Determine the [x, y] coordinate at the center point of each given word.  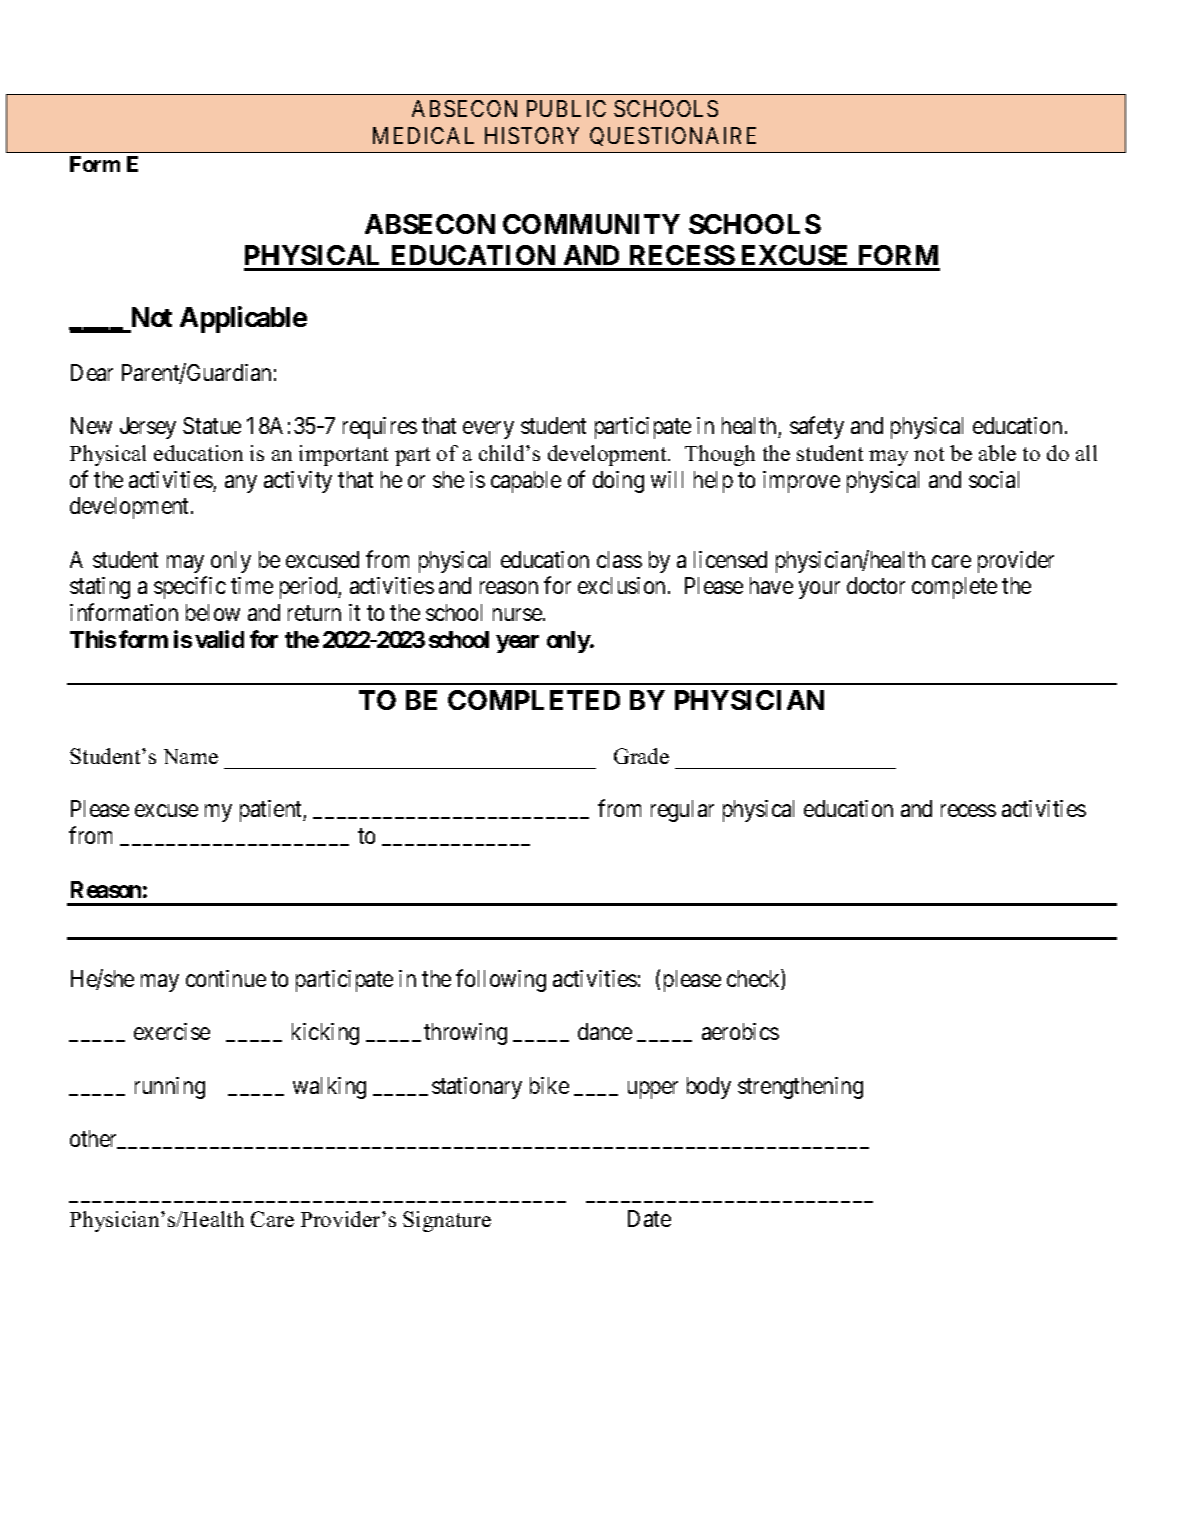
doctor [876, 585]
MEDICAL [423, 135]
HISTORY [532, 135]
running [170, 1088]
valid [219, 639]
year [517, 644]
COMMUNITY [591, 224]
